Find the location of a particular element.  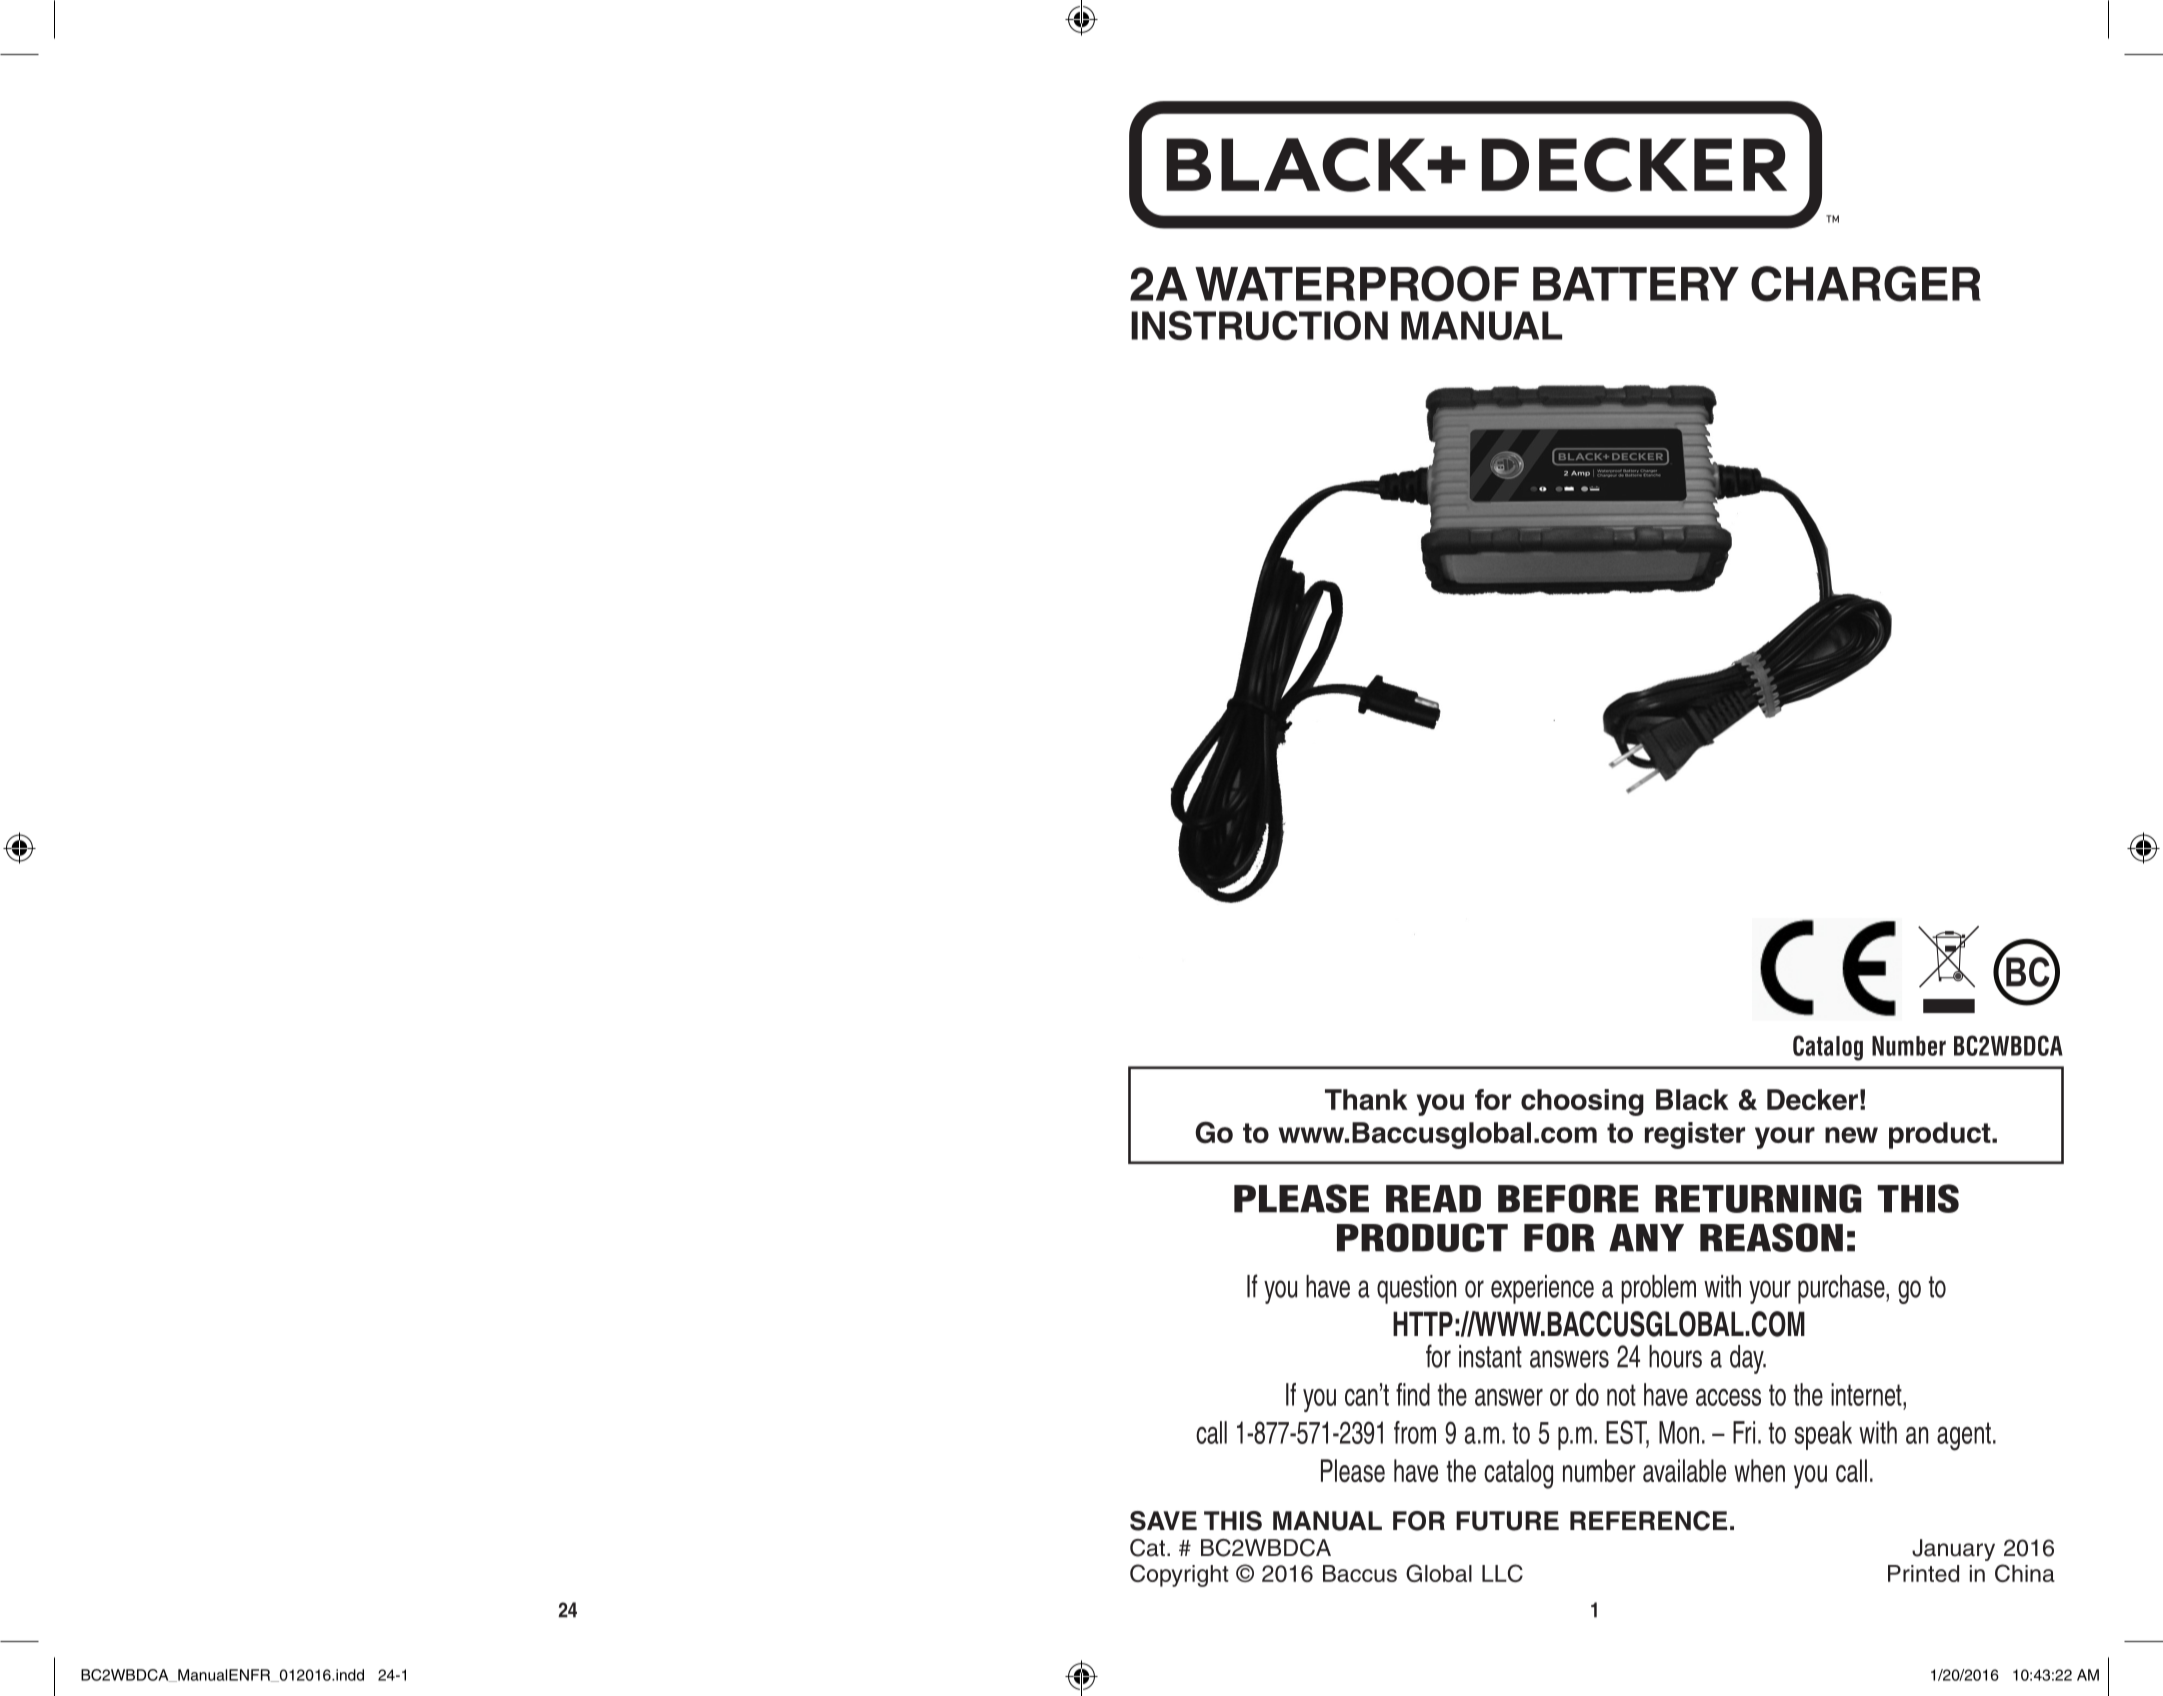

Copyright is located at coordinates (1179, 1575).
